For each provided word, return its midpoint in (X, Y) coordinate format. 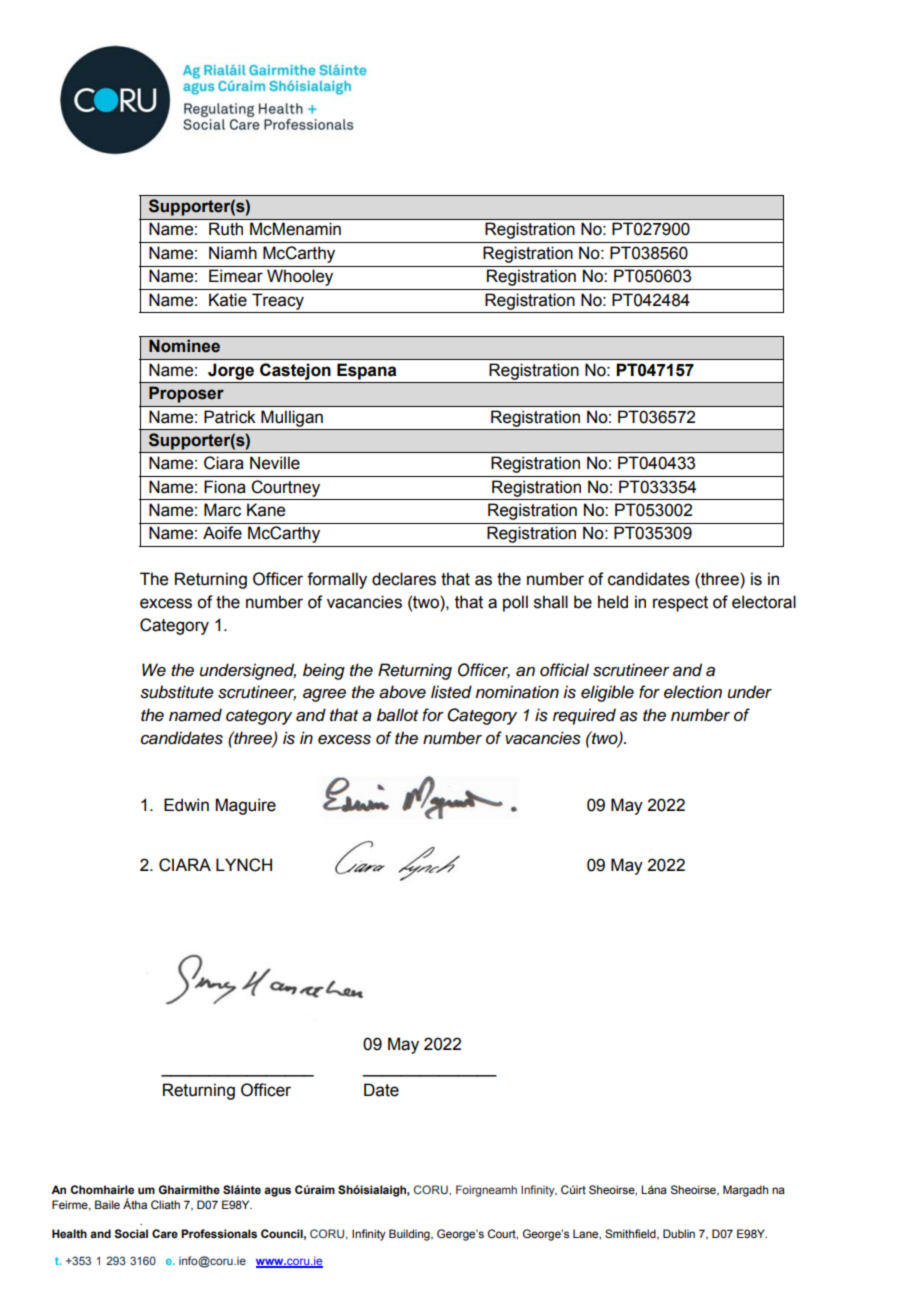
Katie (228, 300)
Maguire (246, 806)
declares (404, 579)
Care (165, 1233)
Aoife (222, 533)
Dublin (679, 1233)
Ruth (226, 229)
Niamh (233, 253)
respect (680, 604)
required (584, 716)
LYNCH (244, 865)
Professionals (219, 1234)
